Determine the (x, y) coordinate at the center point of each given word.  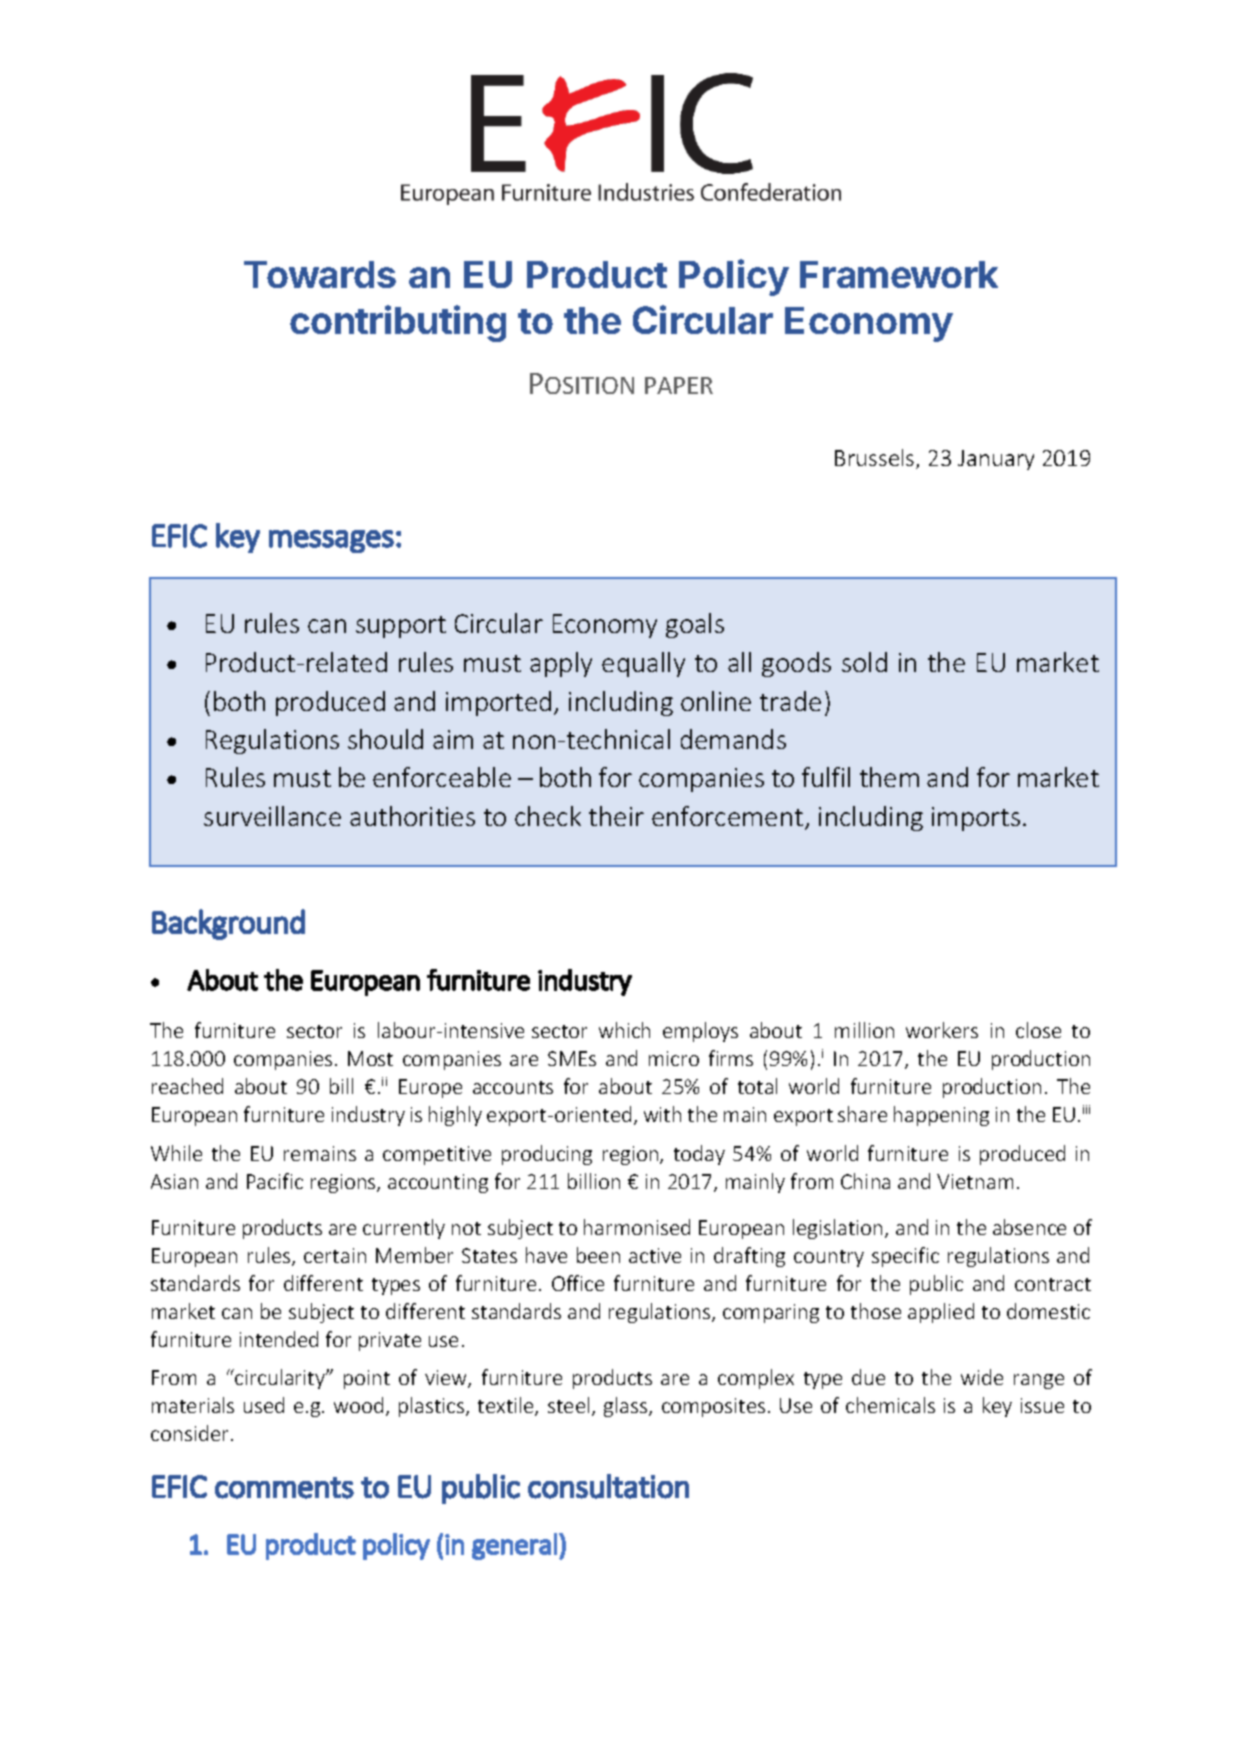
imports (976, 819)
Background (228, 924)
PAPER (679, 385)
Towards (320, 274)
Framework (899, 274)
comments (284, 1488)
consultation (608, 1486)
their (616, 816)
